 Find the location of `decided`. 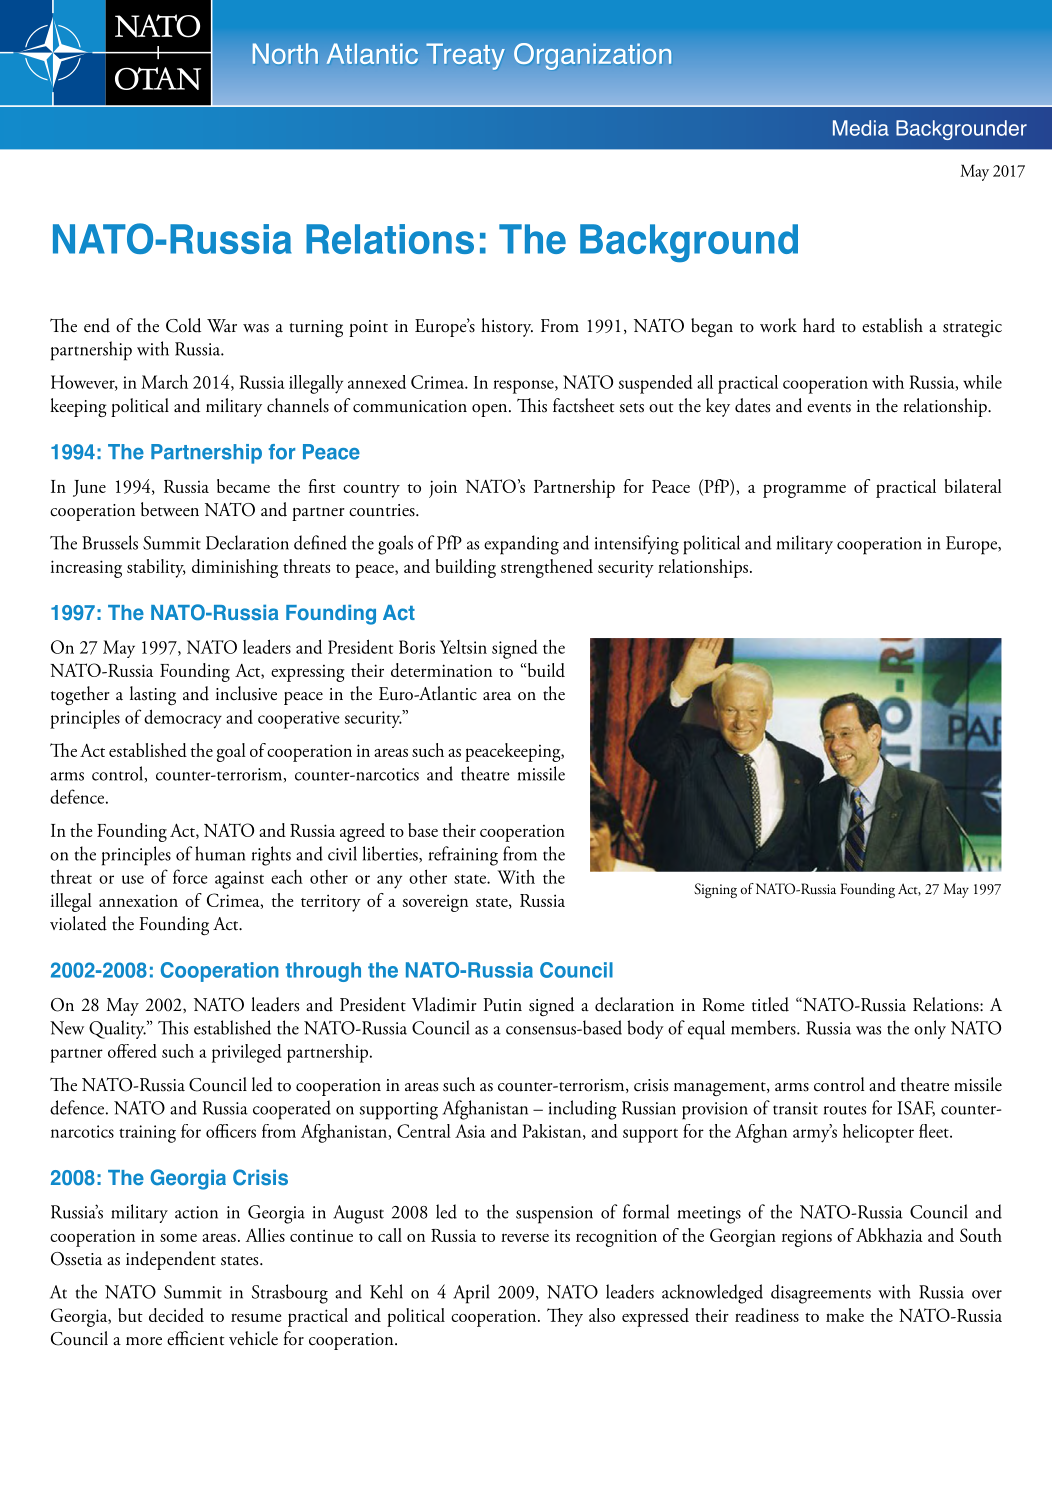

decided is located at coordinates (176, 1315).
